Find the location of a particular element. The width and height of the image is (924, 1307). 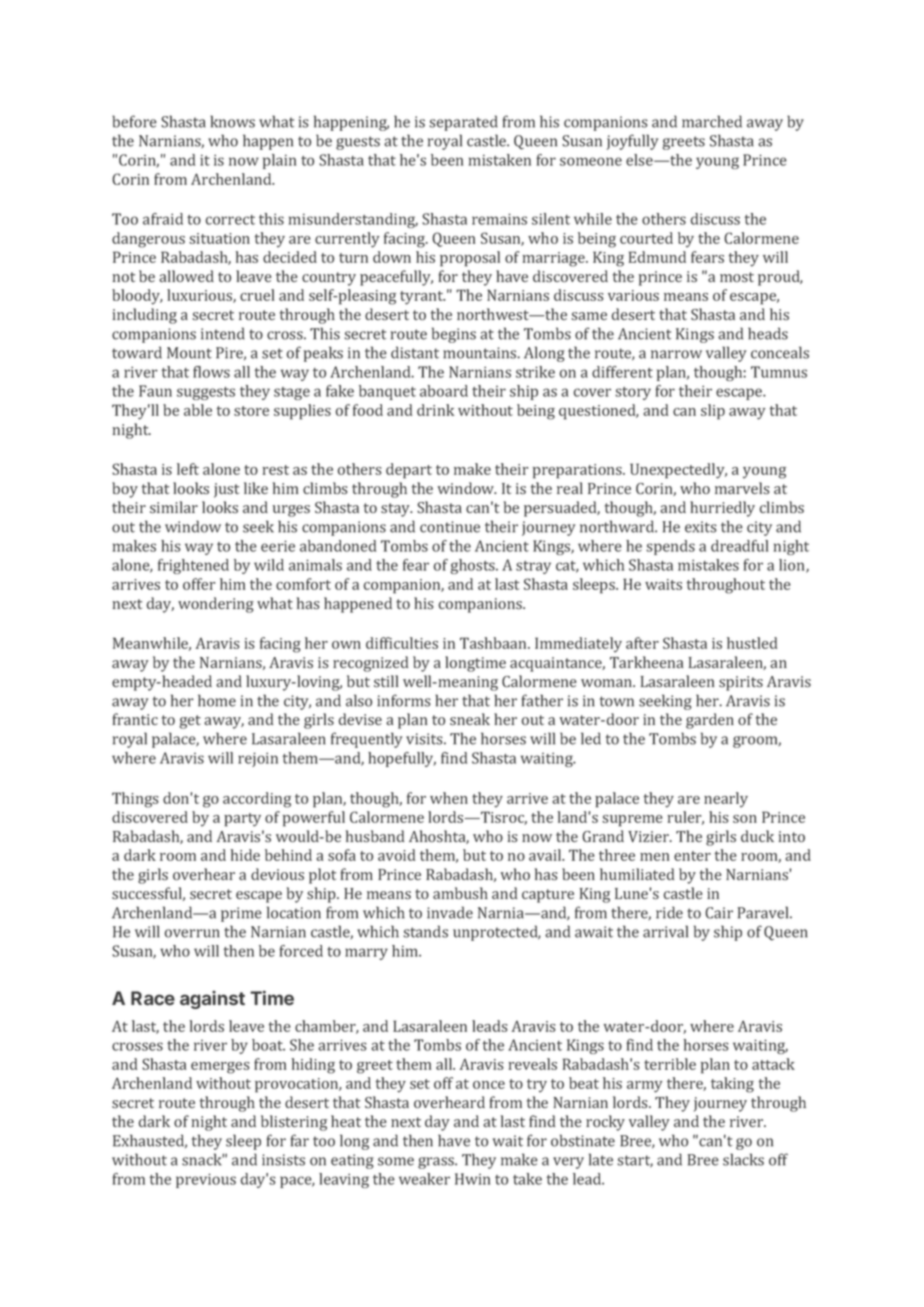

marched is located at coordinates (712, 121).
